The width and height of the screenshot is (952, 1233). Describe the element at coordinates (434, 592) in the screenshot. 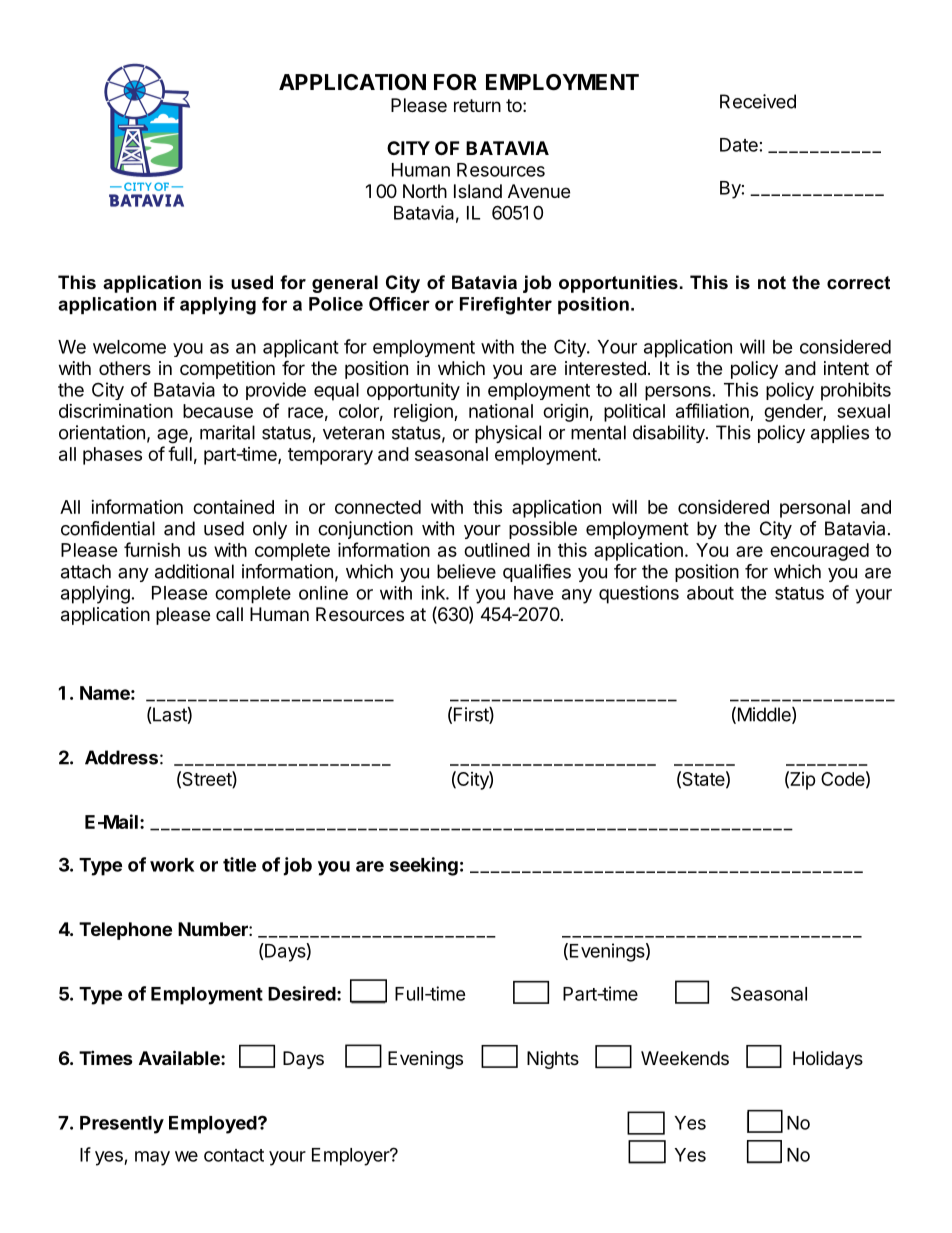

I see `ink` at that location.
